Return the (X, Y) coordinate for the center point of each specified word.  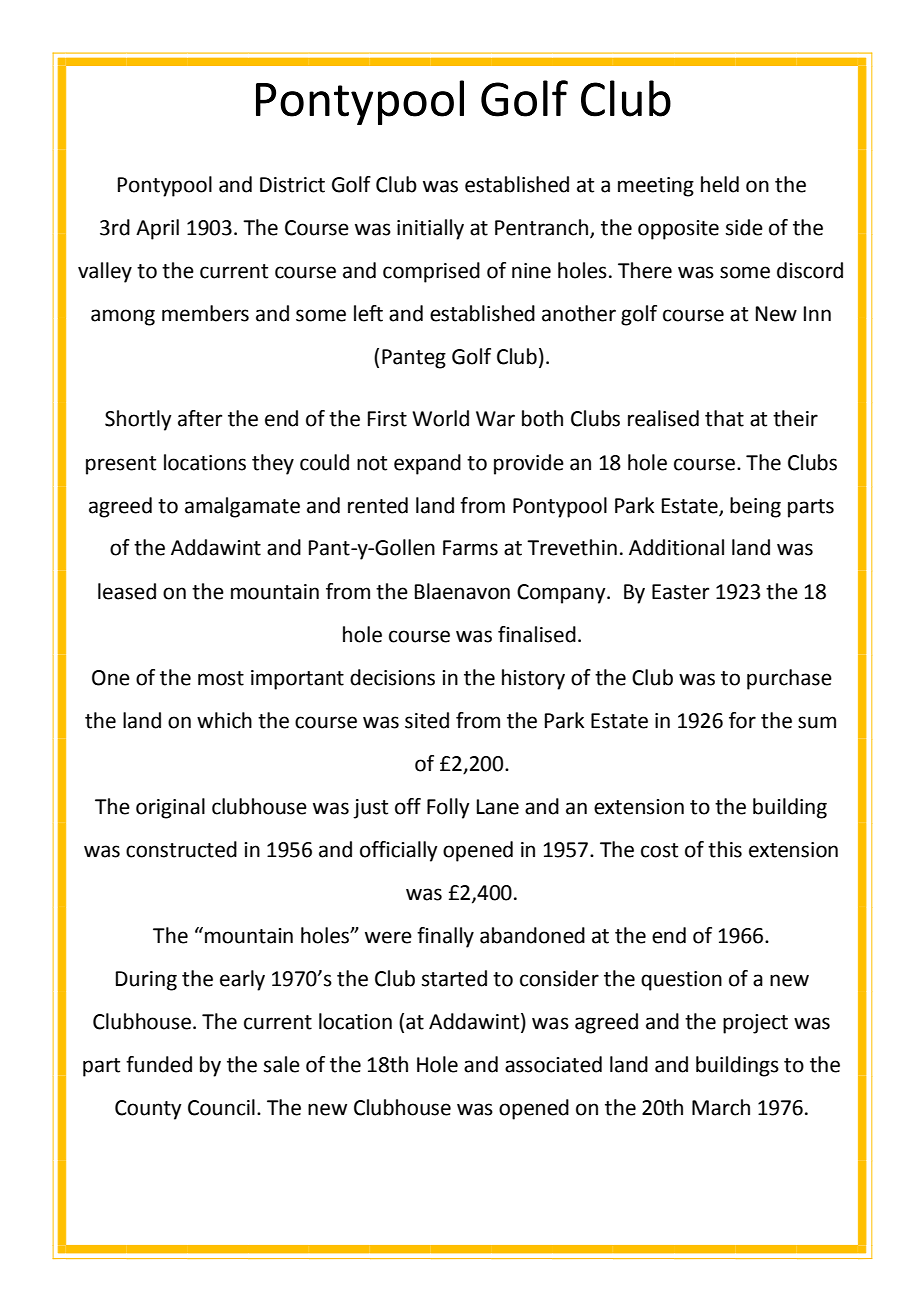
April (157, 229)
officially (399, 851)
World (440, 418)
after (200, 418)
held (720, 184)
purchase (789, 679)
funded (159, 1064)
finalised (537, 634)
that (724, 418)
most (221, 678)
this (725, 849)
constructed (181, 849)
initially (430, 229)
